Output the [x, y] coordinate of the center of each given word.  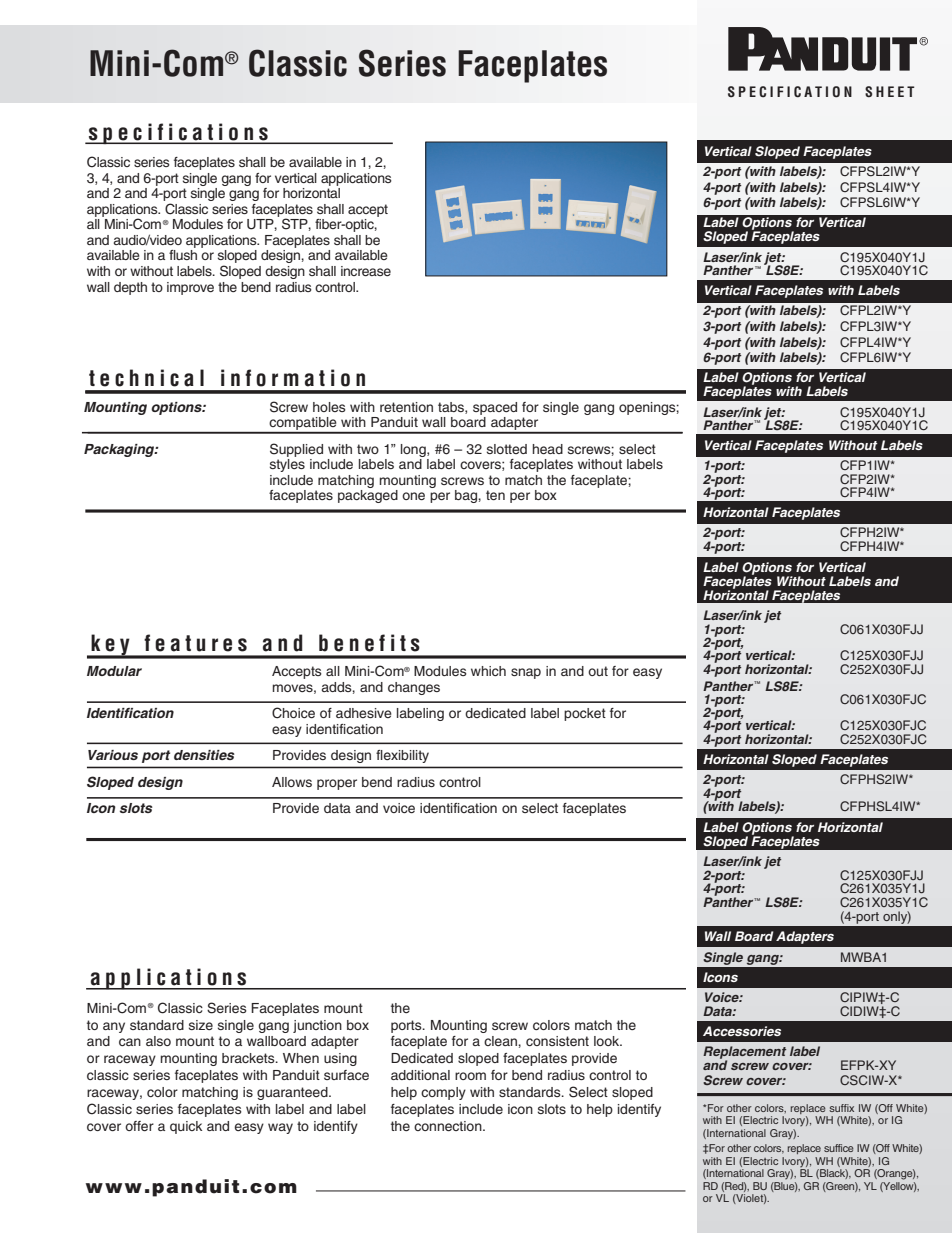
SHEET [889, 92]
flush [183, 255]
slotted [507, 449]
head [548, 449]
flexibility [402, 756]
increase [366, 271]
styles [287, 465]
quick [186, 1127]
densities [204, 755]
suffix [841, 1108]
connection [449, 1126]
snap [526, 673]
